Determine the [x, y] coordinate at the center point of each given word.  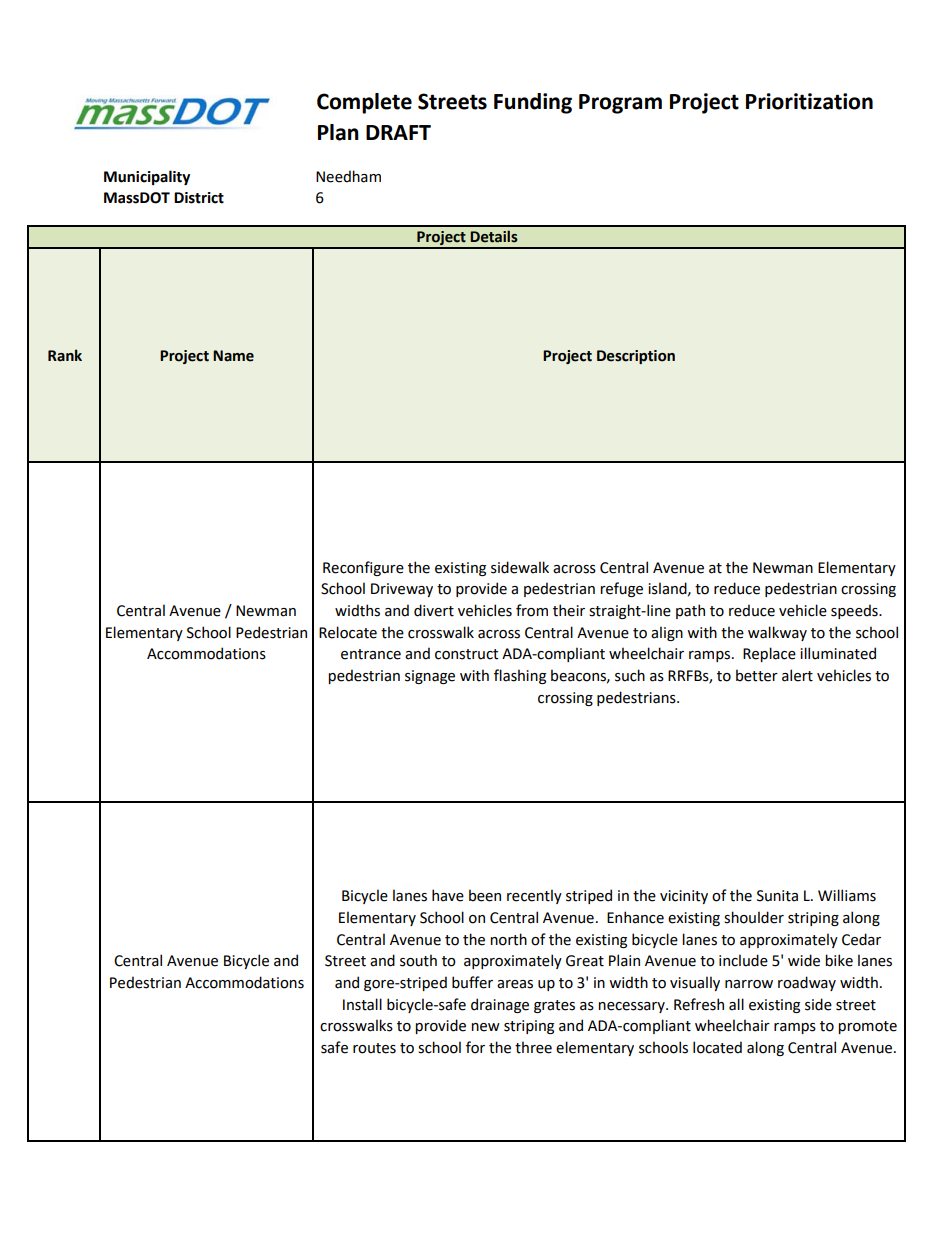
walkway [777, 633]
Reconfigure [363, 568]
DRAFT [398, 132]
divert [434, 610]
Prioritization [809, 101]
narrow [749, 984]
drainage [500, 1005]
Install [362, 1004]
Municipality [147, 177]
